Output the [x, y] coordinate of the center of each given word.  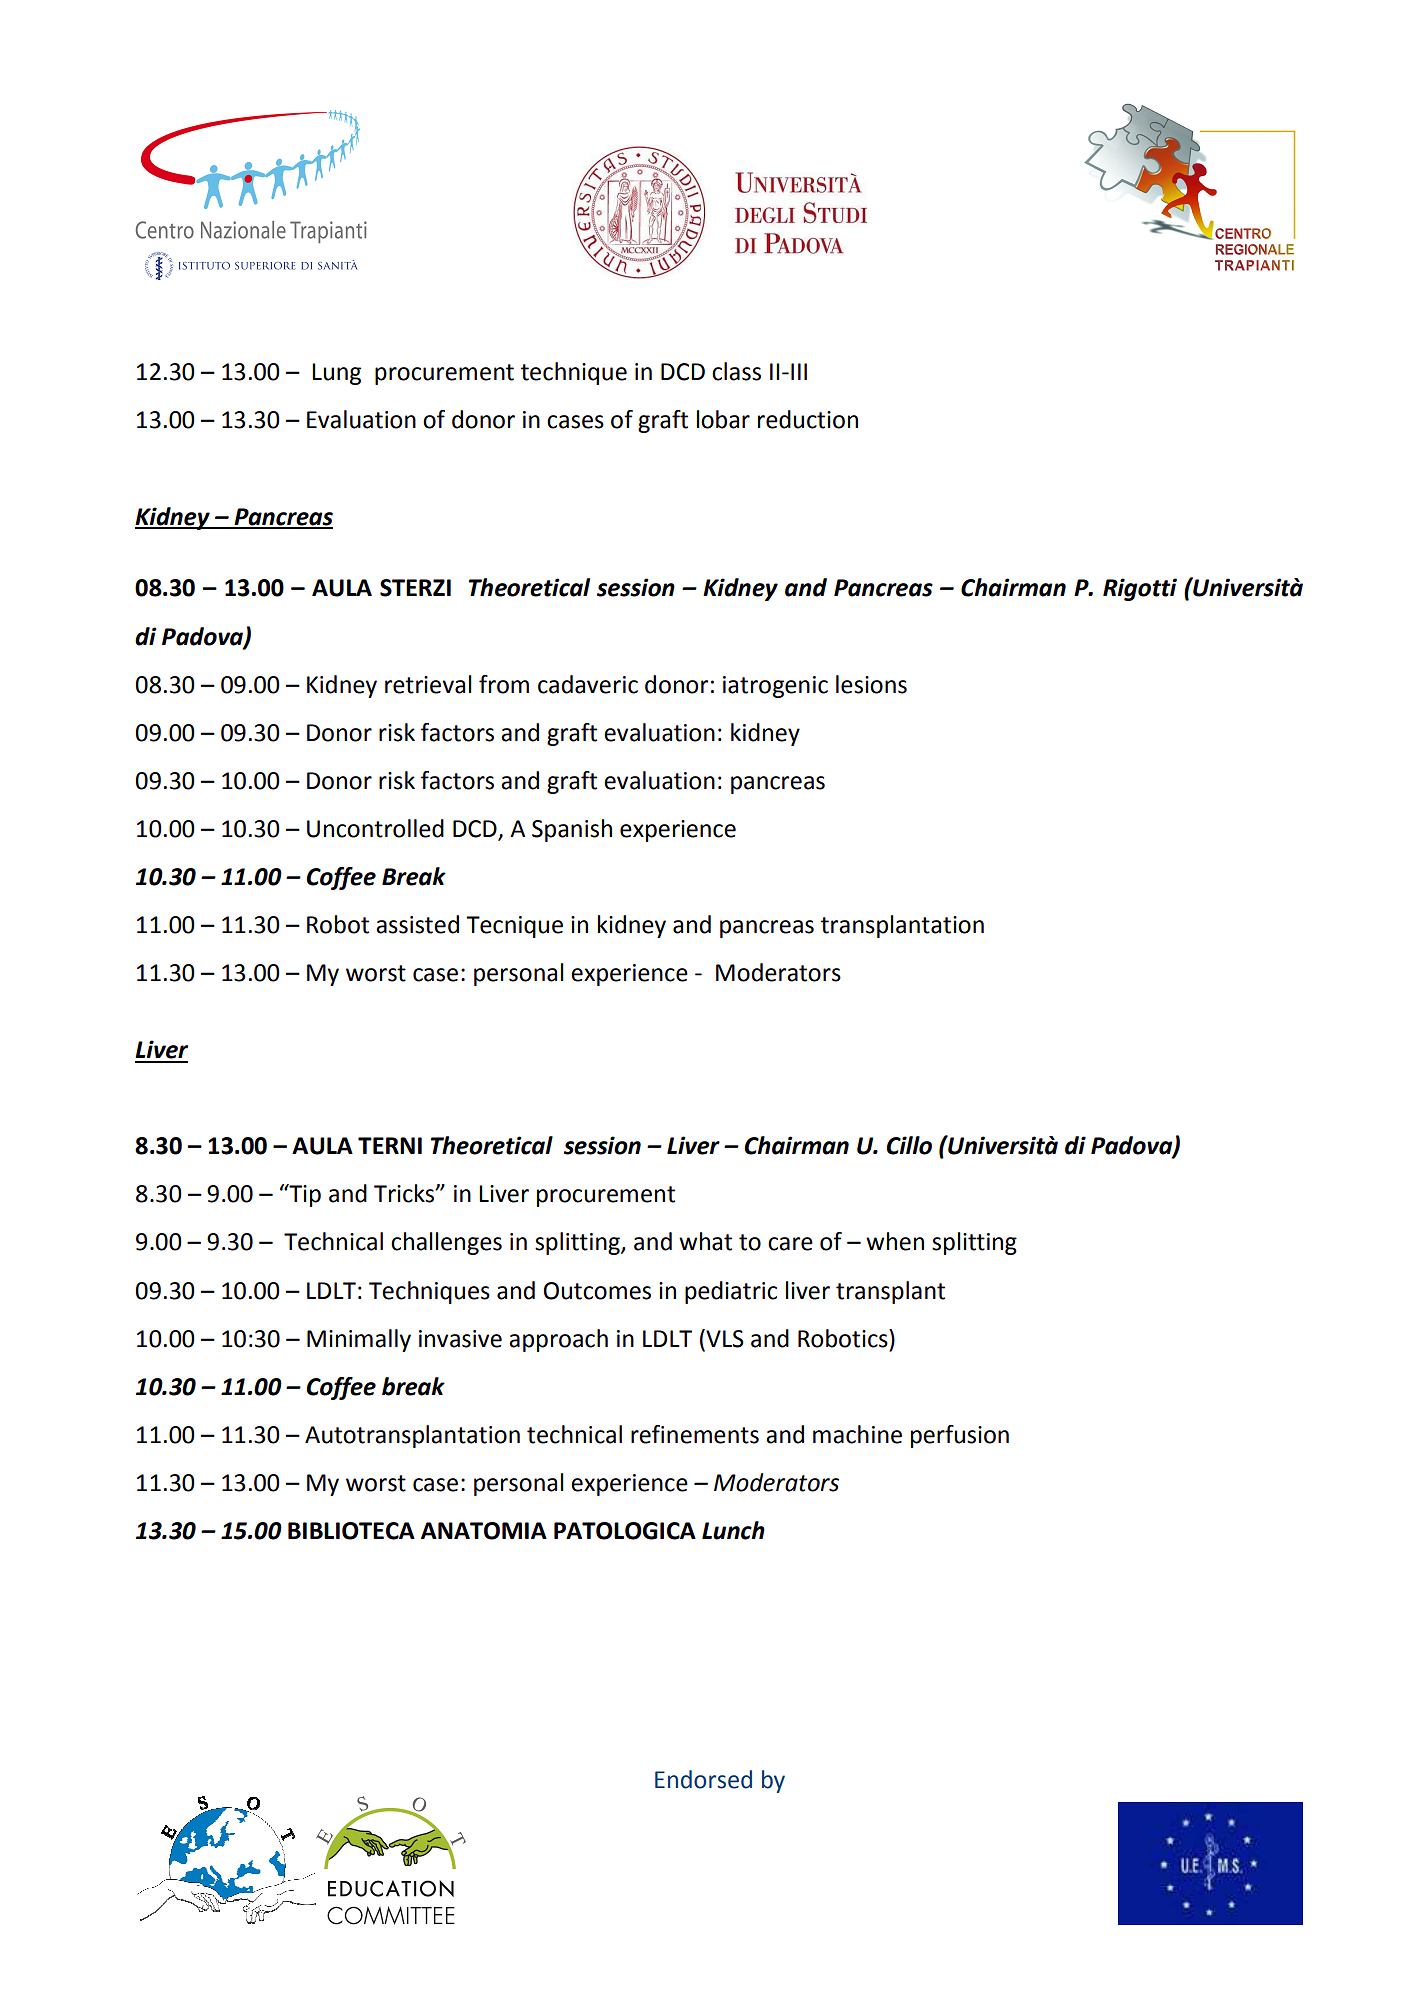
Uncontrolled [375, 828]
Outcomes [597, 1291]
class [736, 371]
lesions [871, 684]
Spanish [572, 830]
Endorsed [703, 1779]
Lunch [733, 1530]
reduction [808, 419]
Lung [336, 374]
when [895, 1241]
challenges [446, 1243]
